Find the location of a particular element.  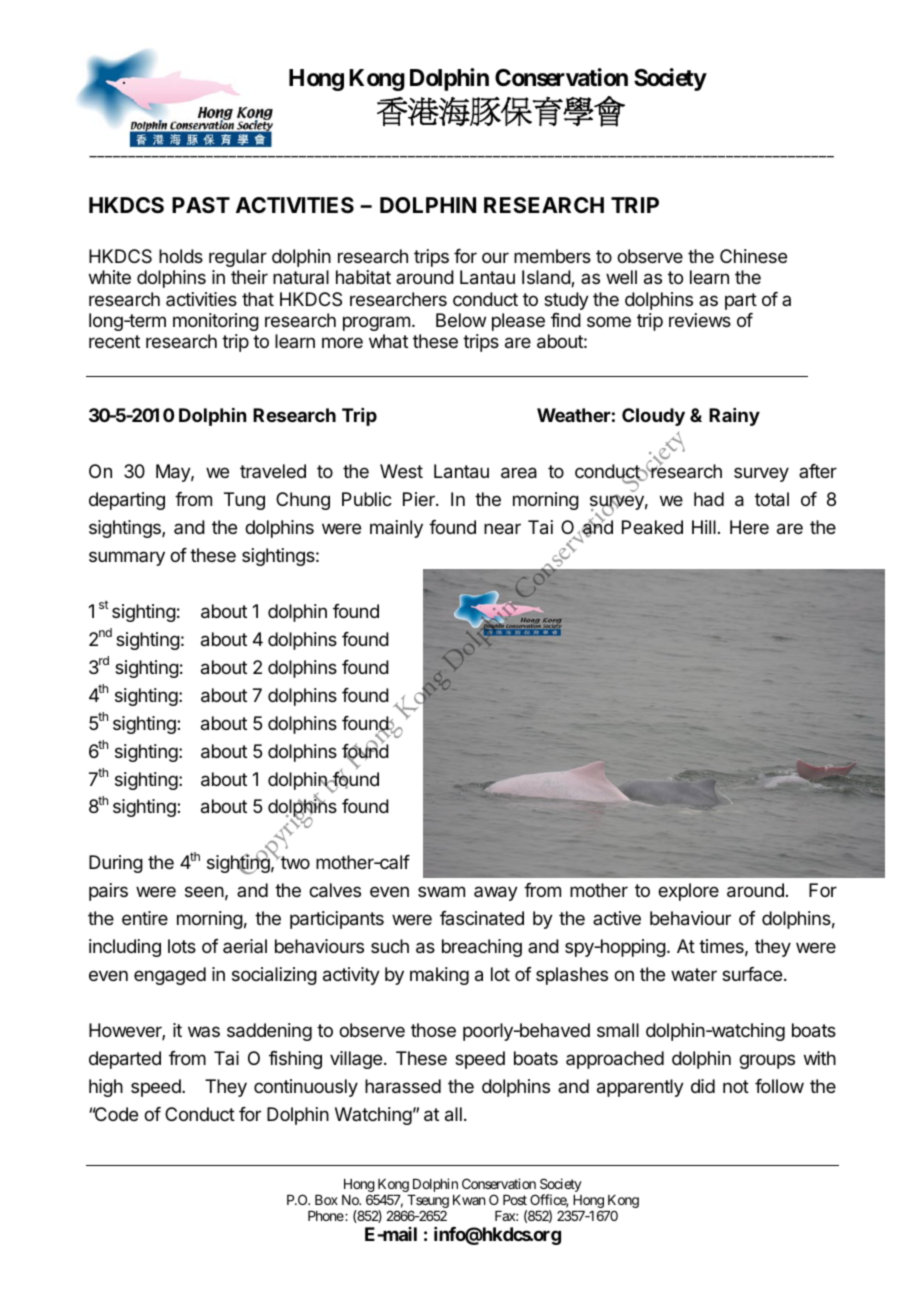

holds is located at coordinates (181, 256).
